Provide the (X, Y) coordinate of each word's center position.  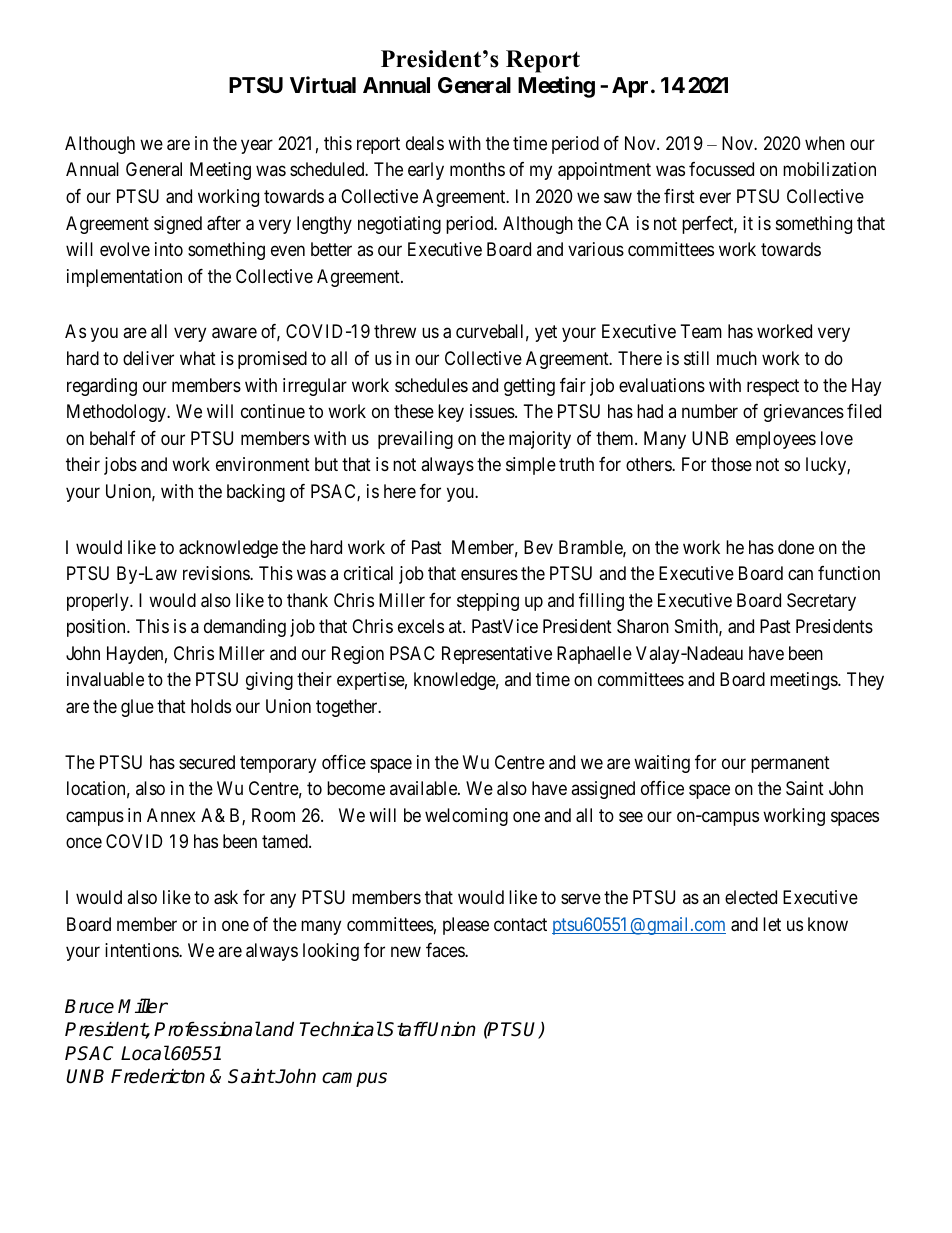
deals (425, 143)
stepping (488, 602)
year (257, 146)
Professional (207, 1029)
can (800, 575)
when (825, 143)
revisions (217, 573)
